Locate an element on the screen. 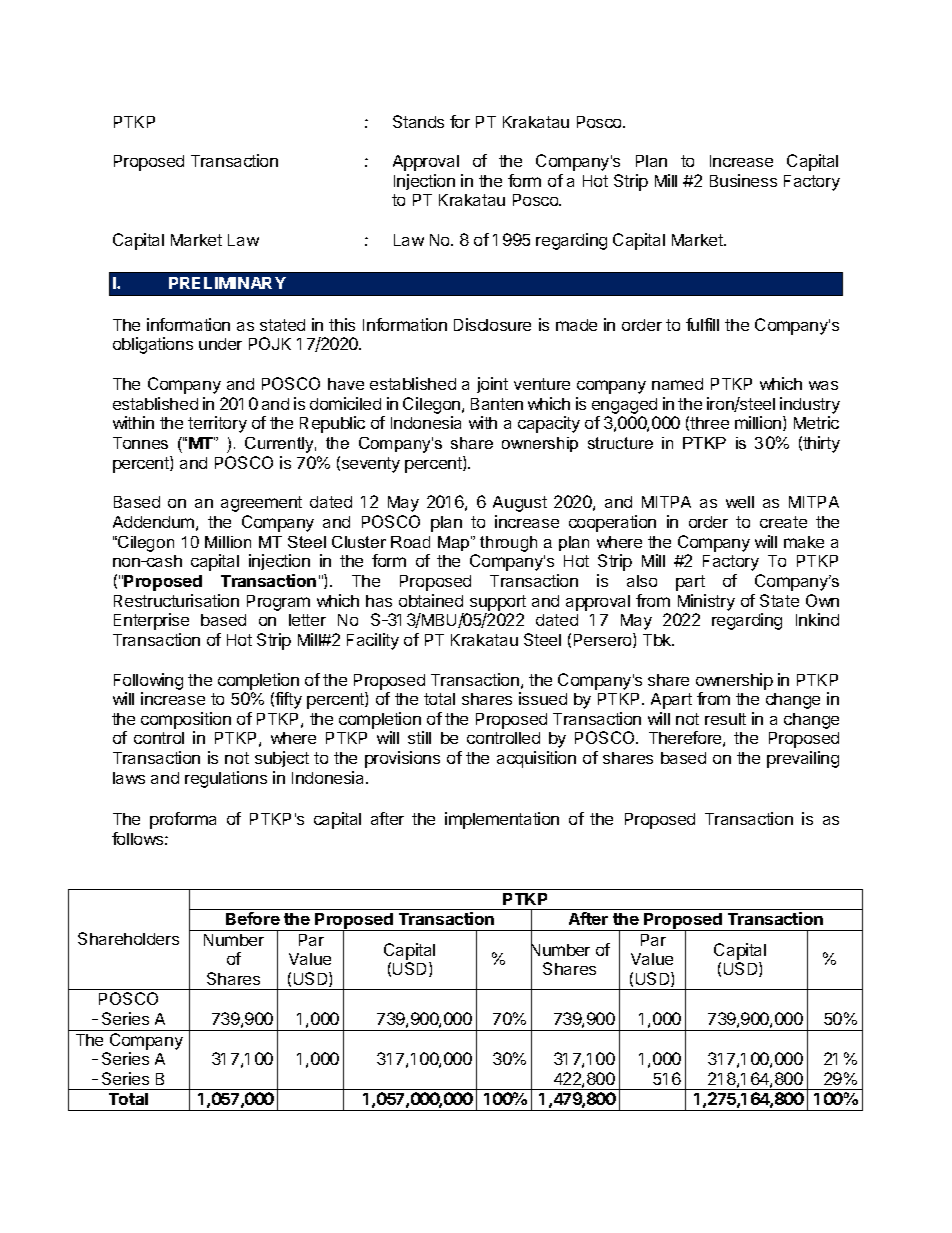 This screenshot has height=1233, width=952. joint is located at coordinates (492, 385).
